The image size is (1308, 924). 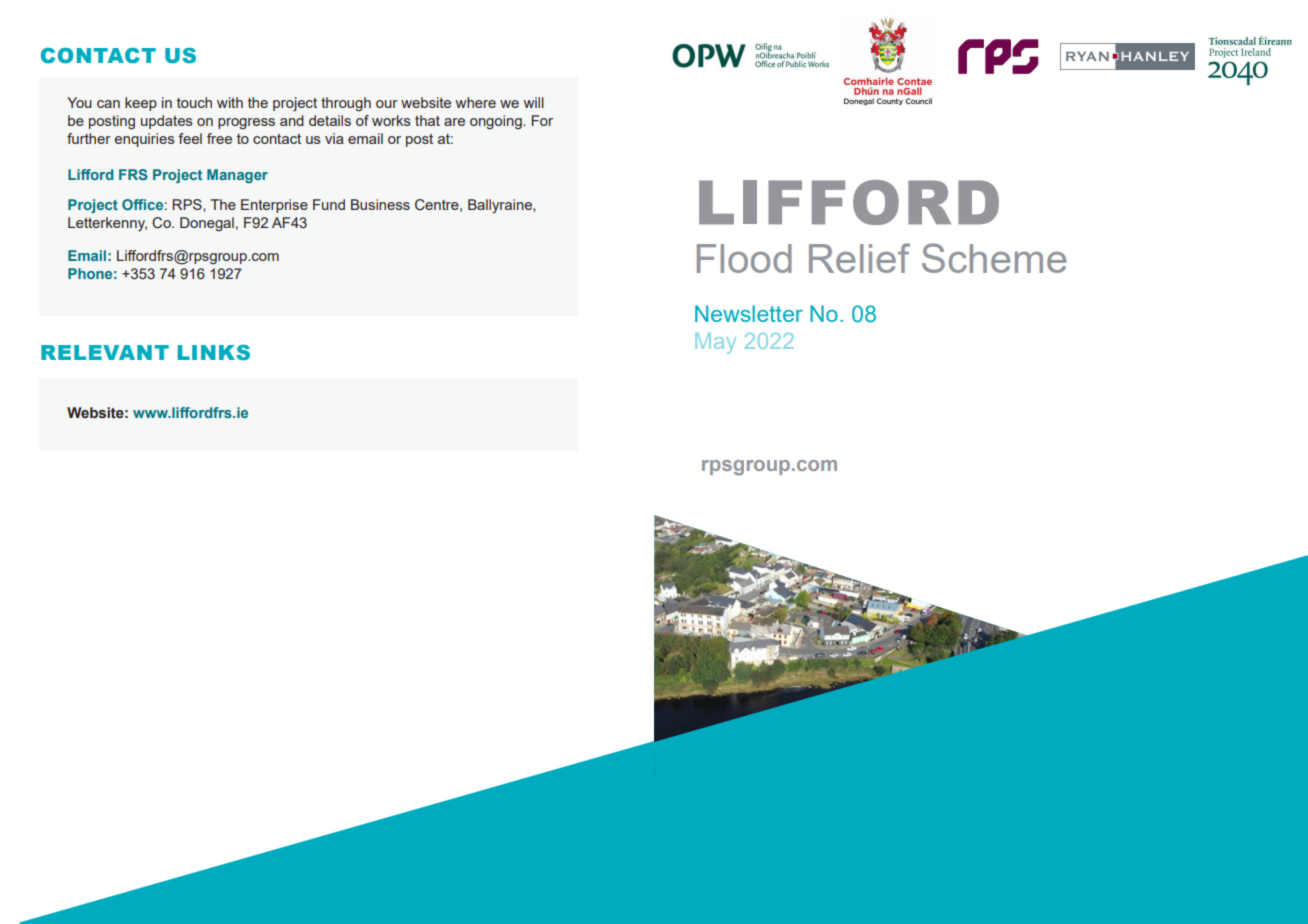 I want to click on Flood, so click(x=744, y=258).
